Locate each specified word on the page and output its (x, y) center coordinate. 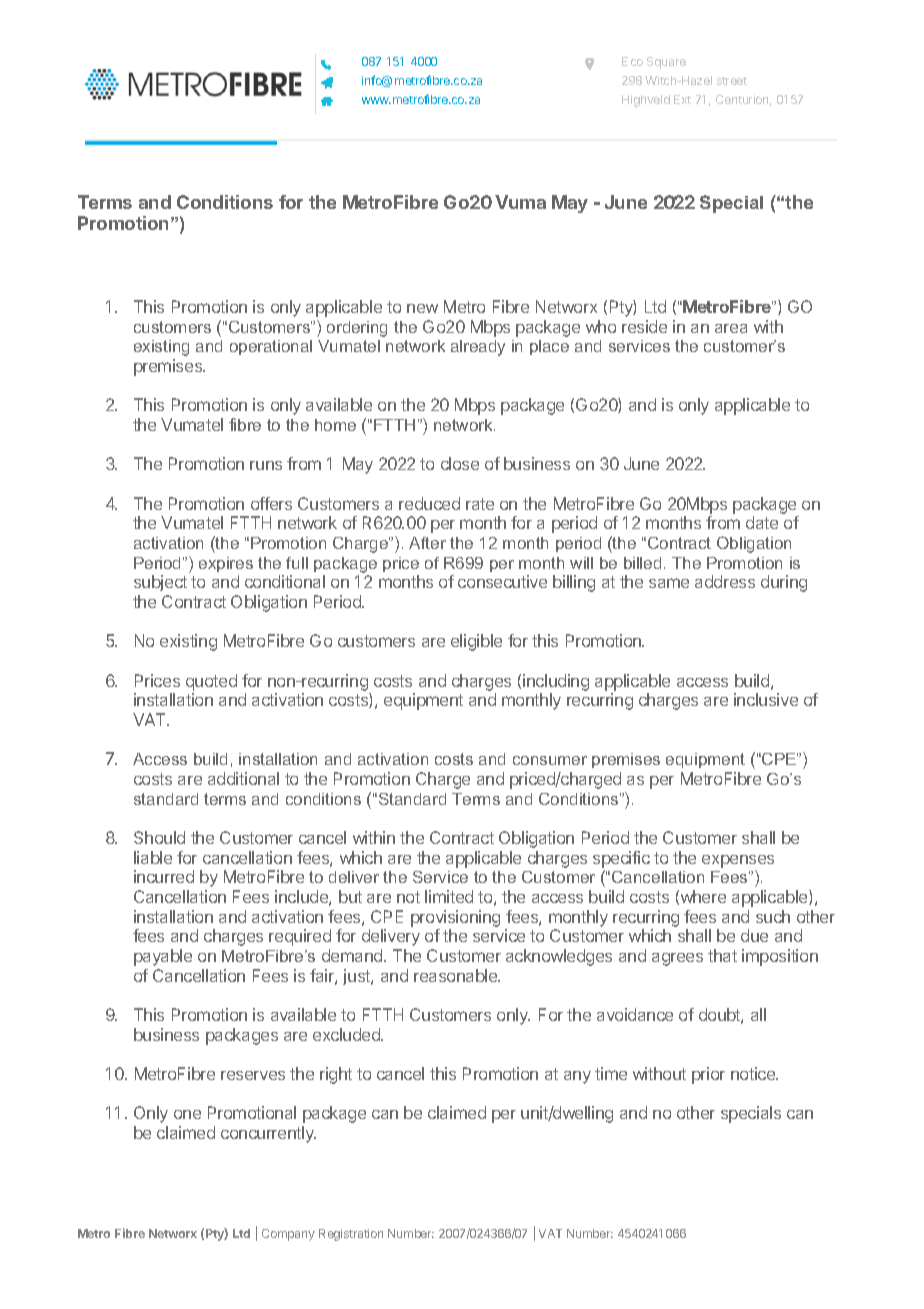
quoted (211, 682)
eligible (476, 642)
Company (288, 1235)
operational (271, 347)
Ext (682, 99)
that (722, 955)
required (300, 937)
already (478, 348)
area (731, 328)
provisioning (455, 918)
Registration (351, 1235)
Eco (632, 61)
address (725, 581)
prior (708, 1075)
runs (266, 465)
